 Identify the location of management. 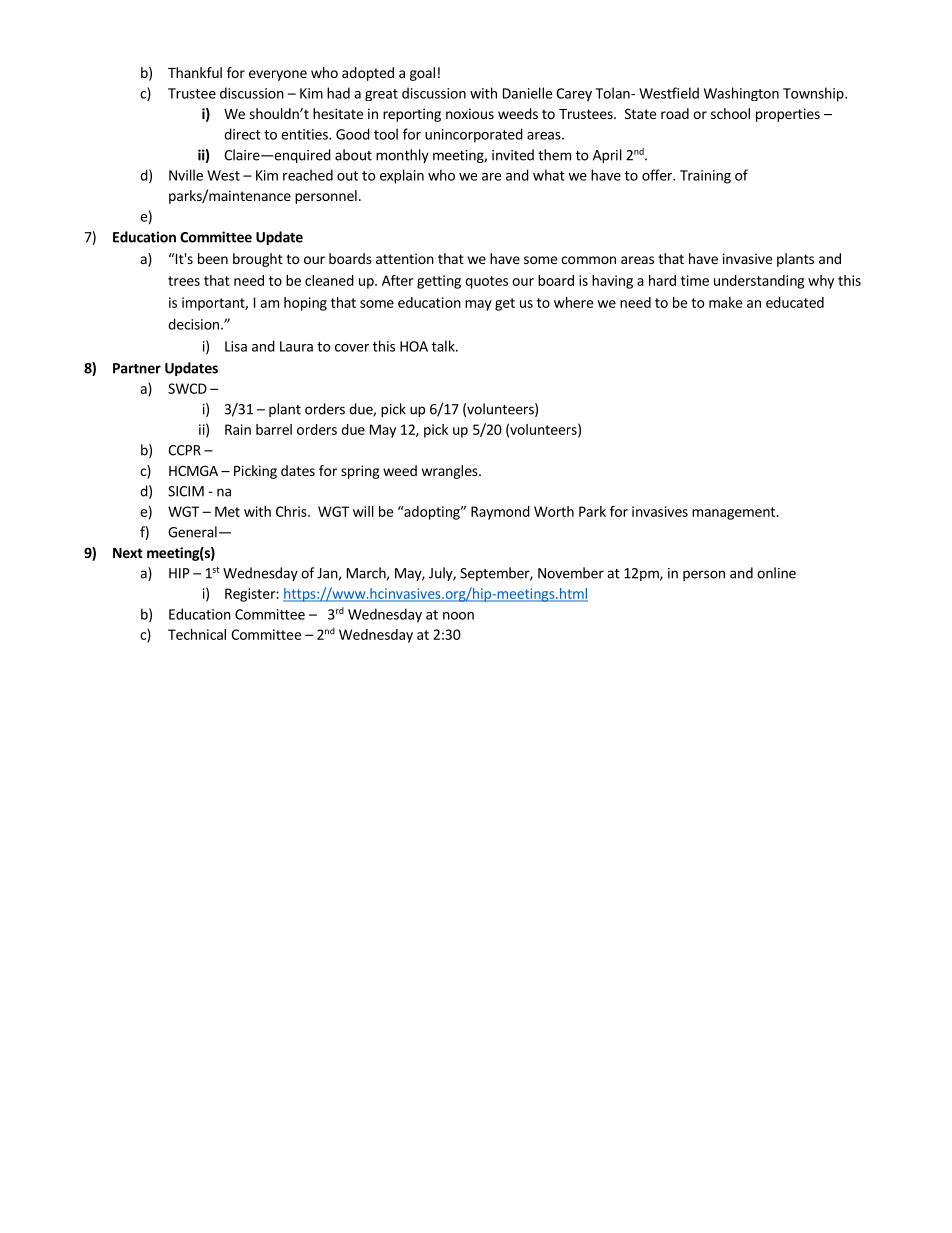
(734, 513).
